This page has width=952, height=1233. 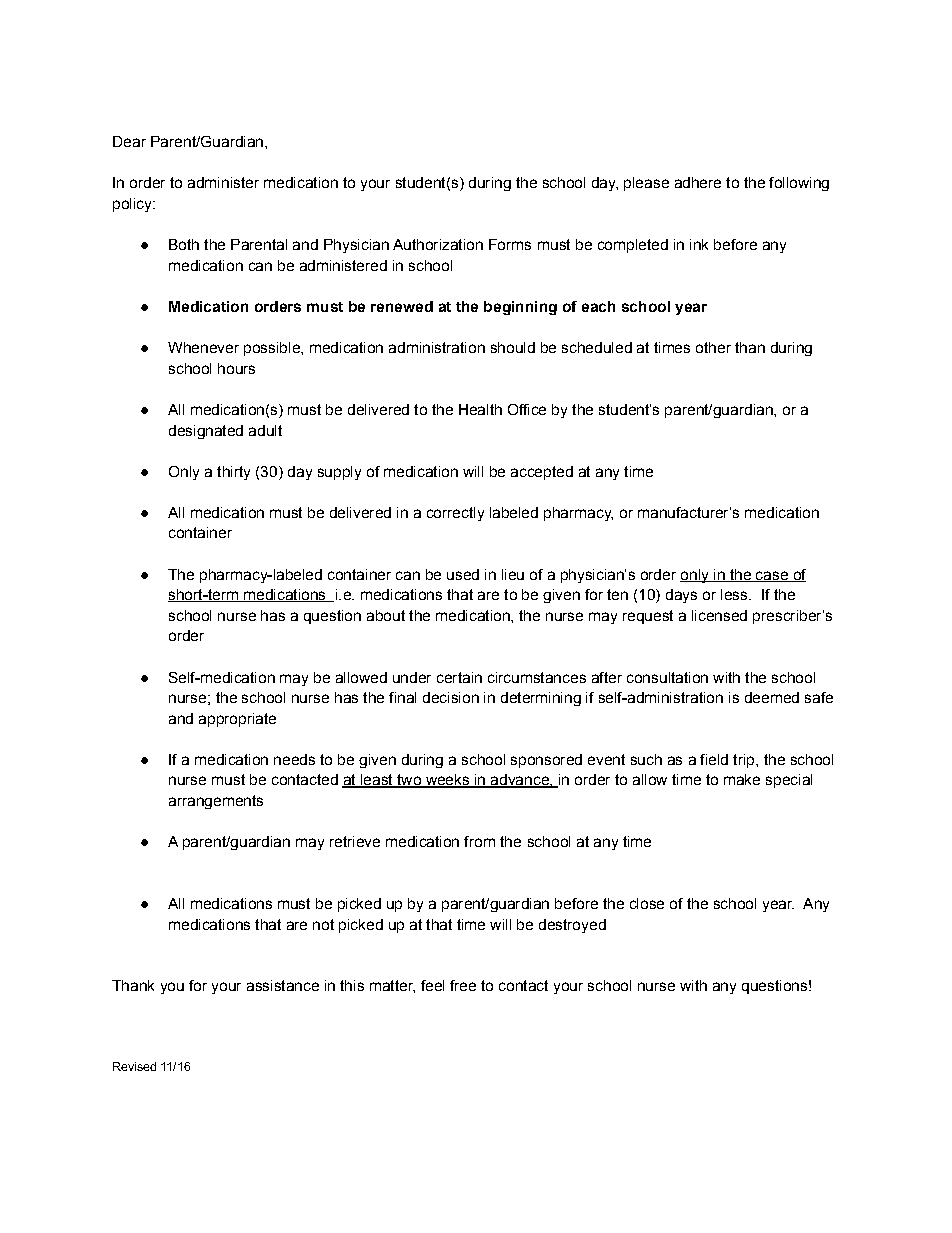 I want to click on from, so click(x=479, y=841).
